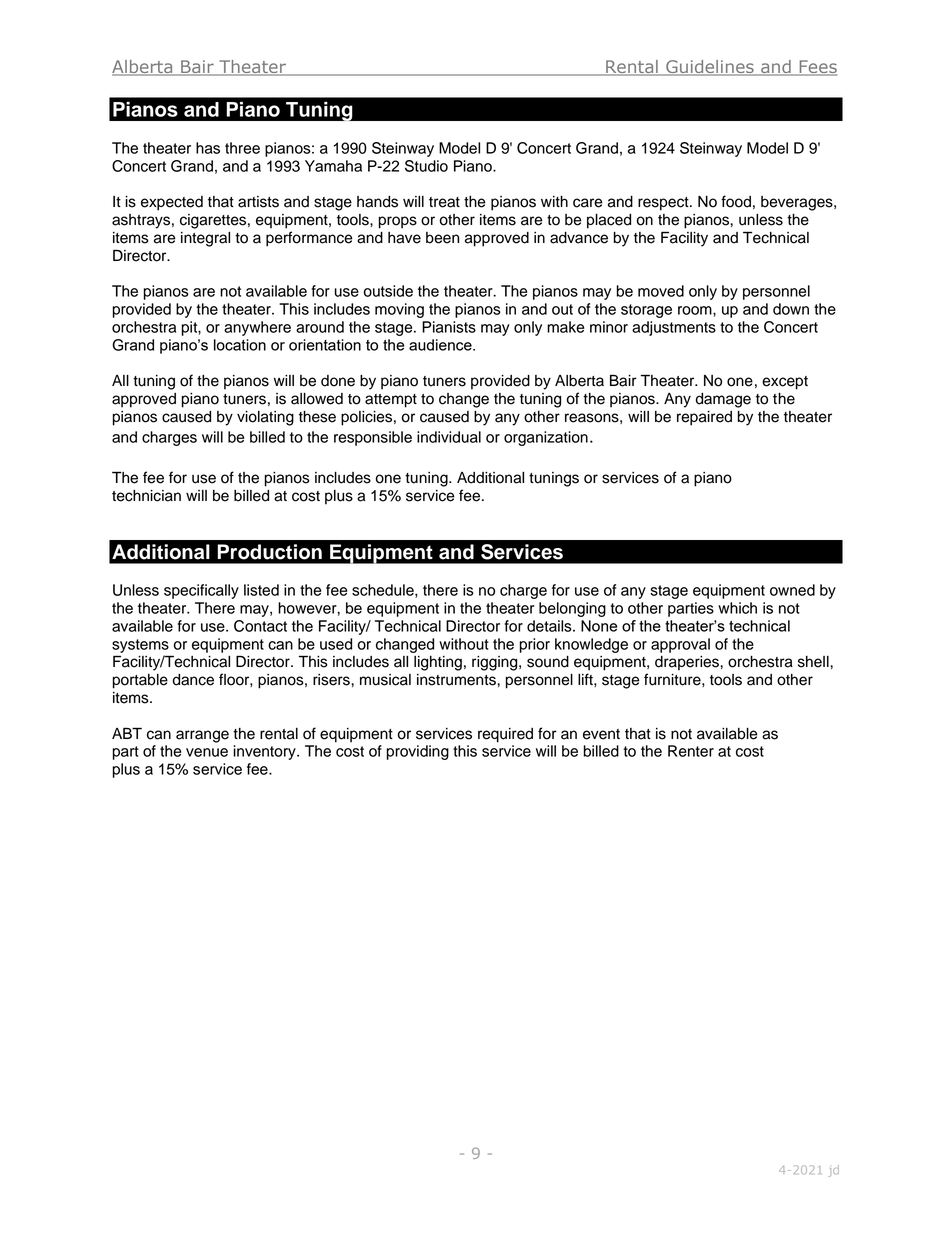 The height and width of the screenshot is (1233, 952). Describe the element at coordinates (674, 328) in the screenshot. I see `adjustments` at that location.
